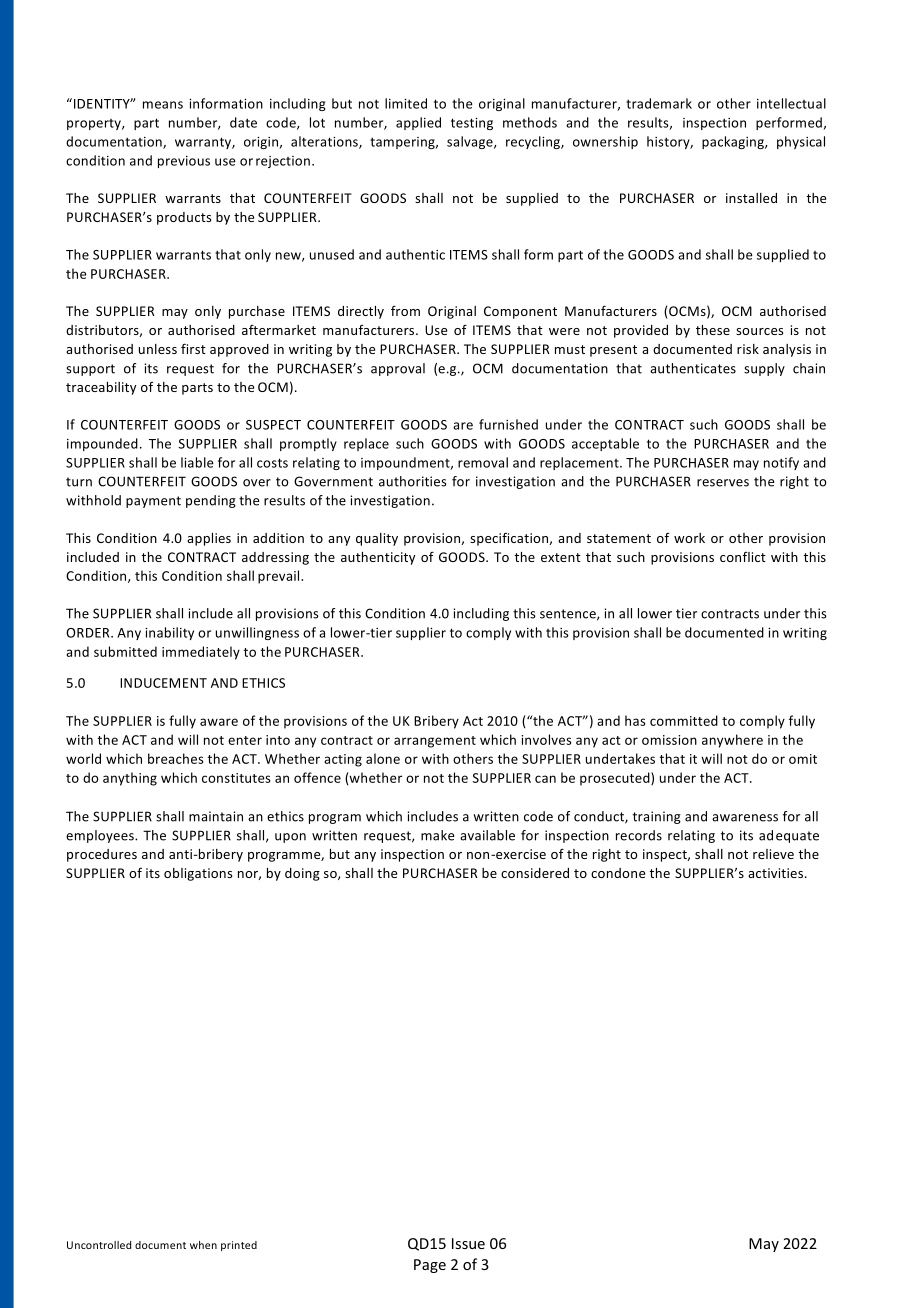 The height and width of the document is (1308, 924). I want to click on previous, so click(184, 162).
